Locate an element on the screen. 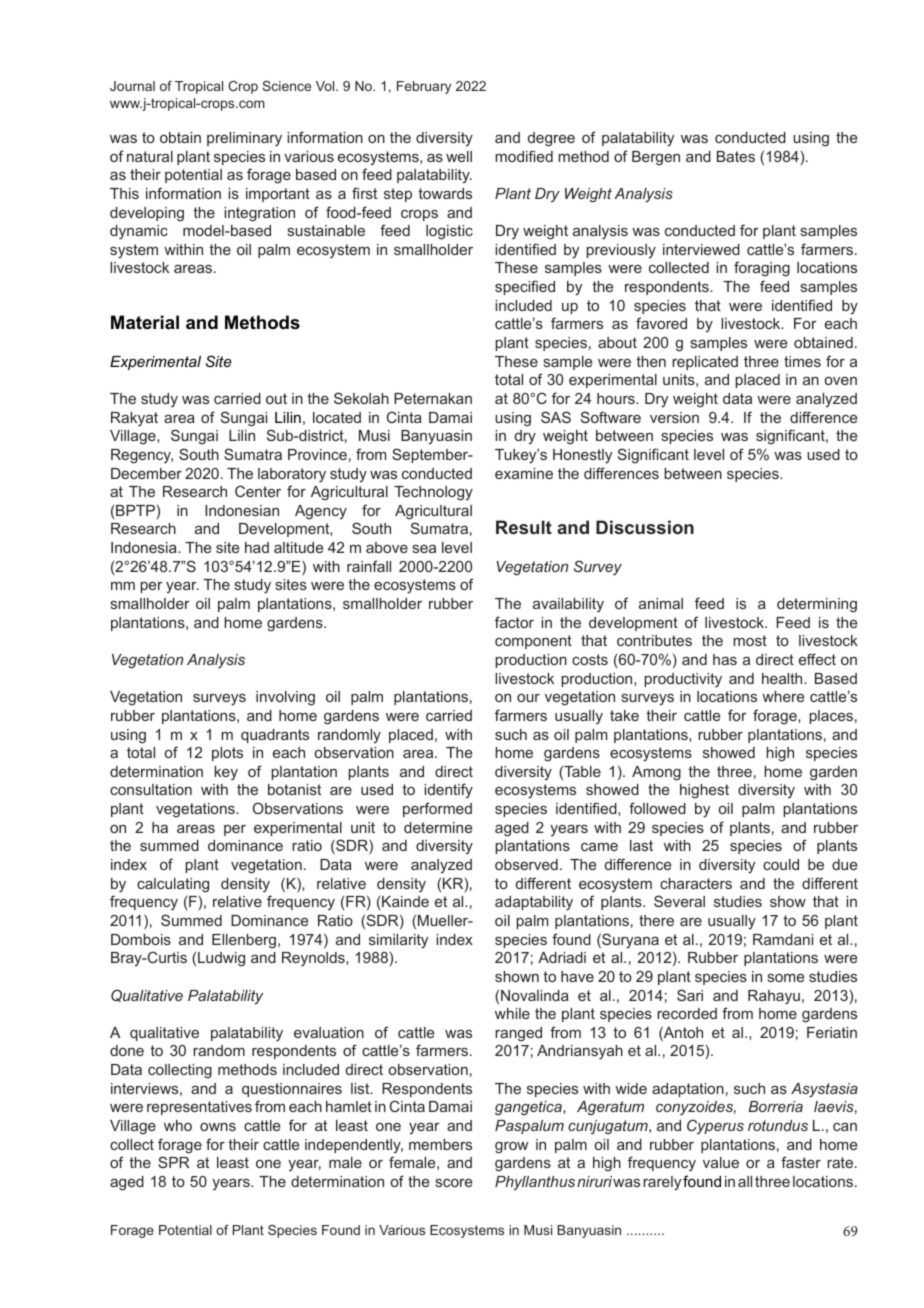 The image size is (924, 1308). grow is located at coordinates (511, 1148).
